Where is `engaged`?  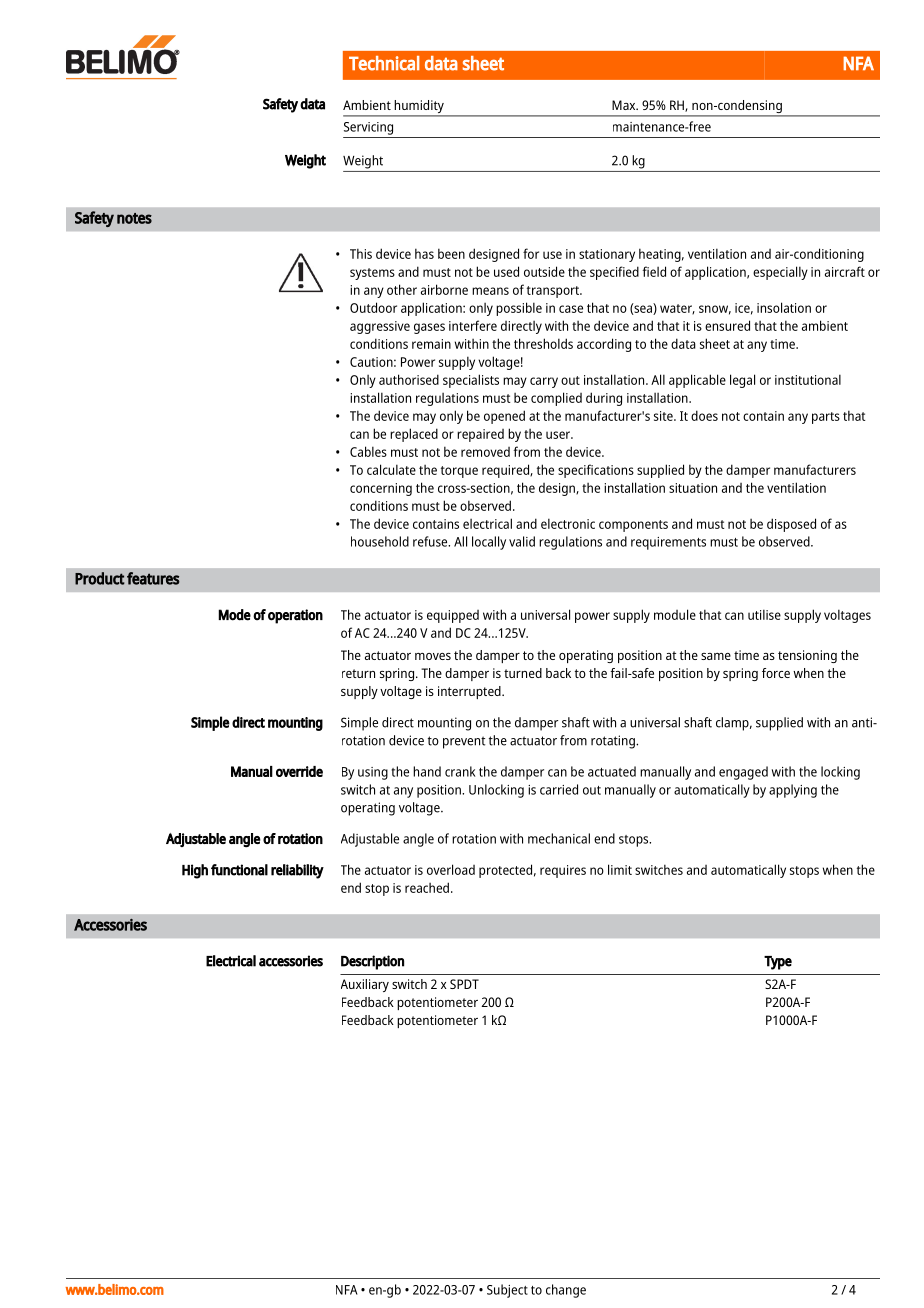
engaged is located at coordinates (743, 773).
